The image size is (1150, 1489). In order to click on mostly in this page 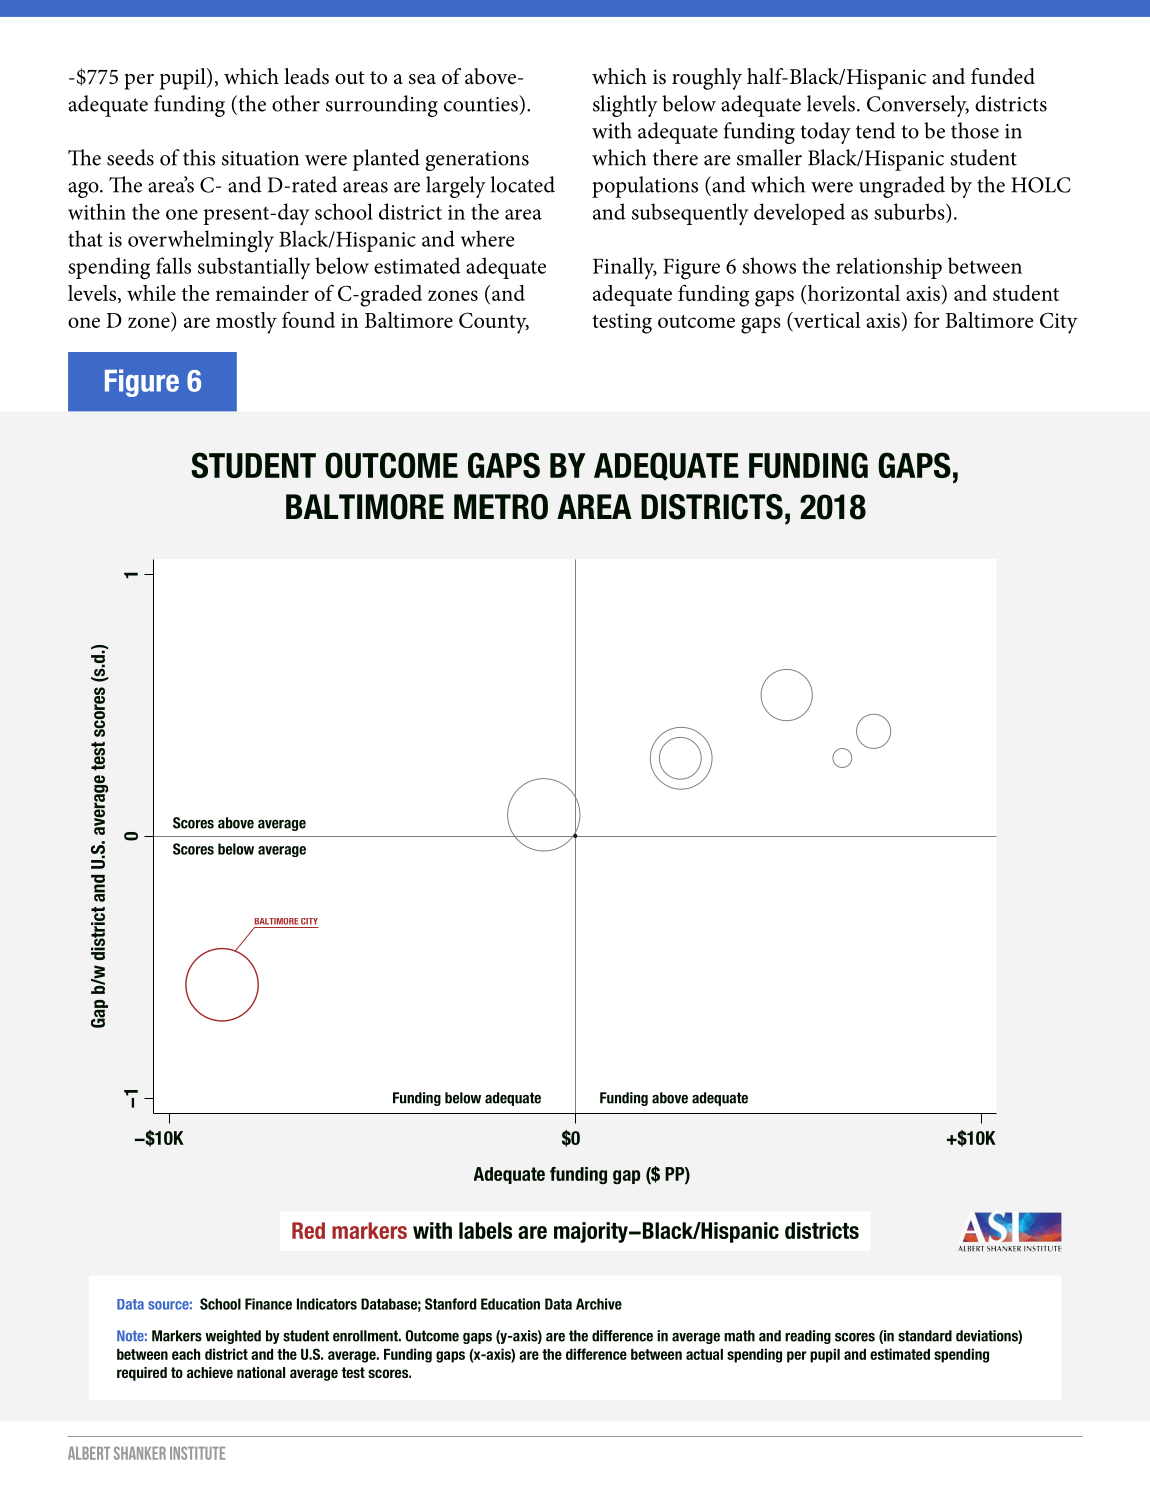, I will do `click(246, 323)`.
